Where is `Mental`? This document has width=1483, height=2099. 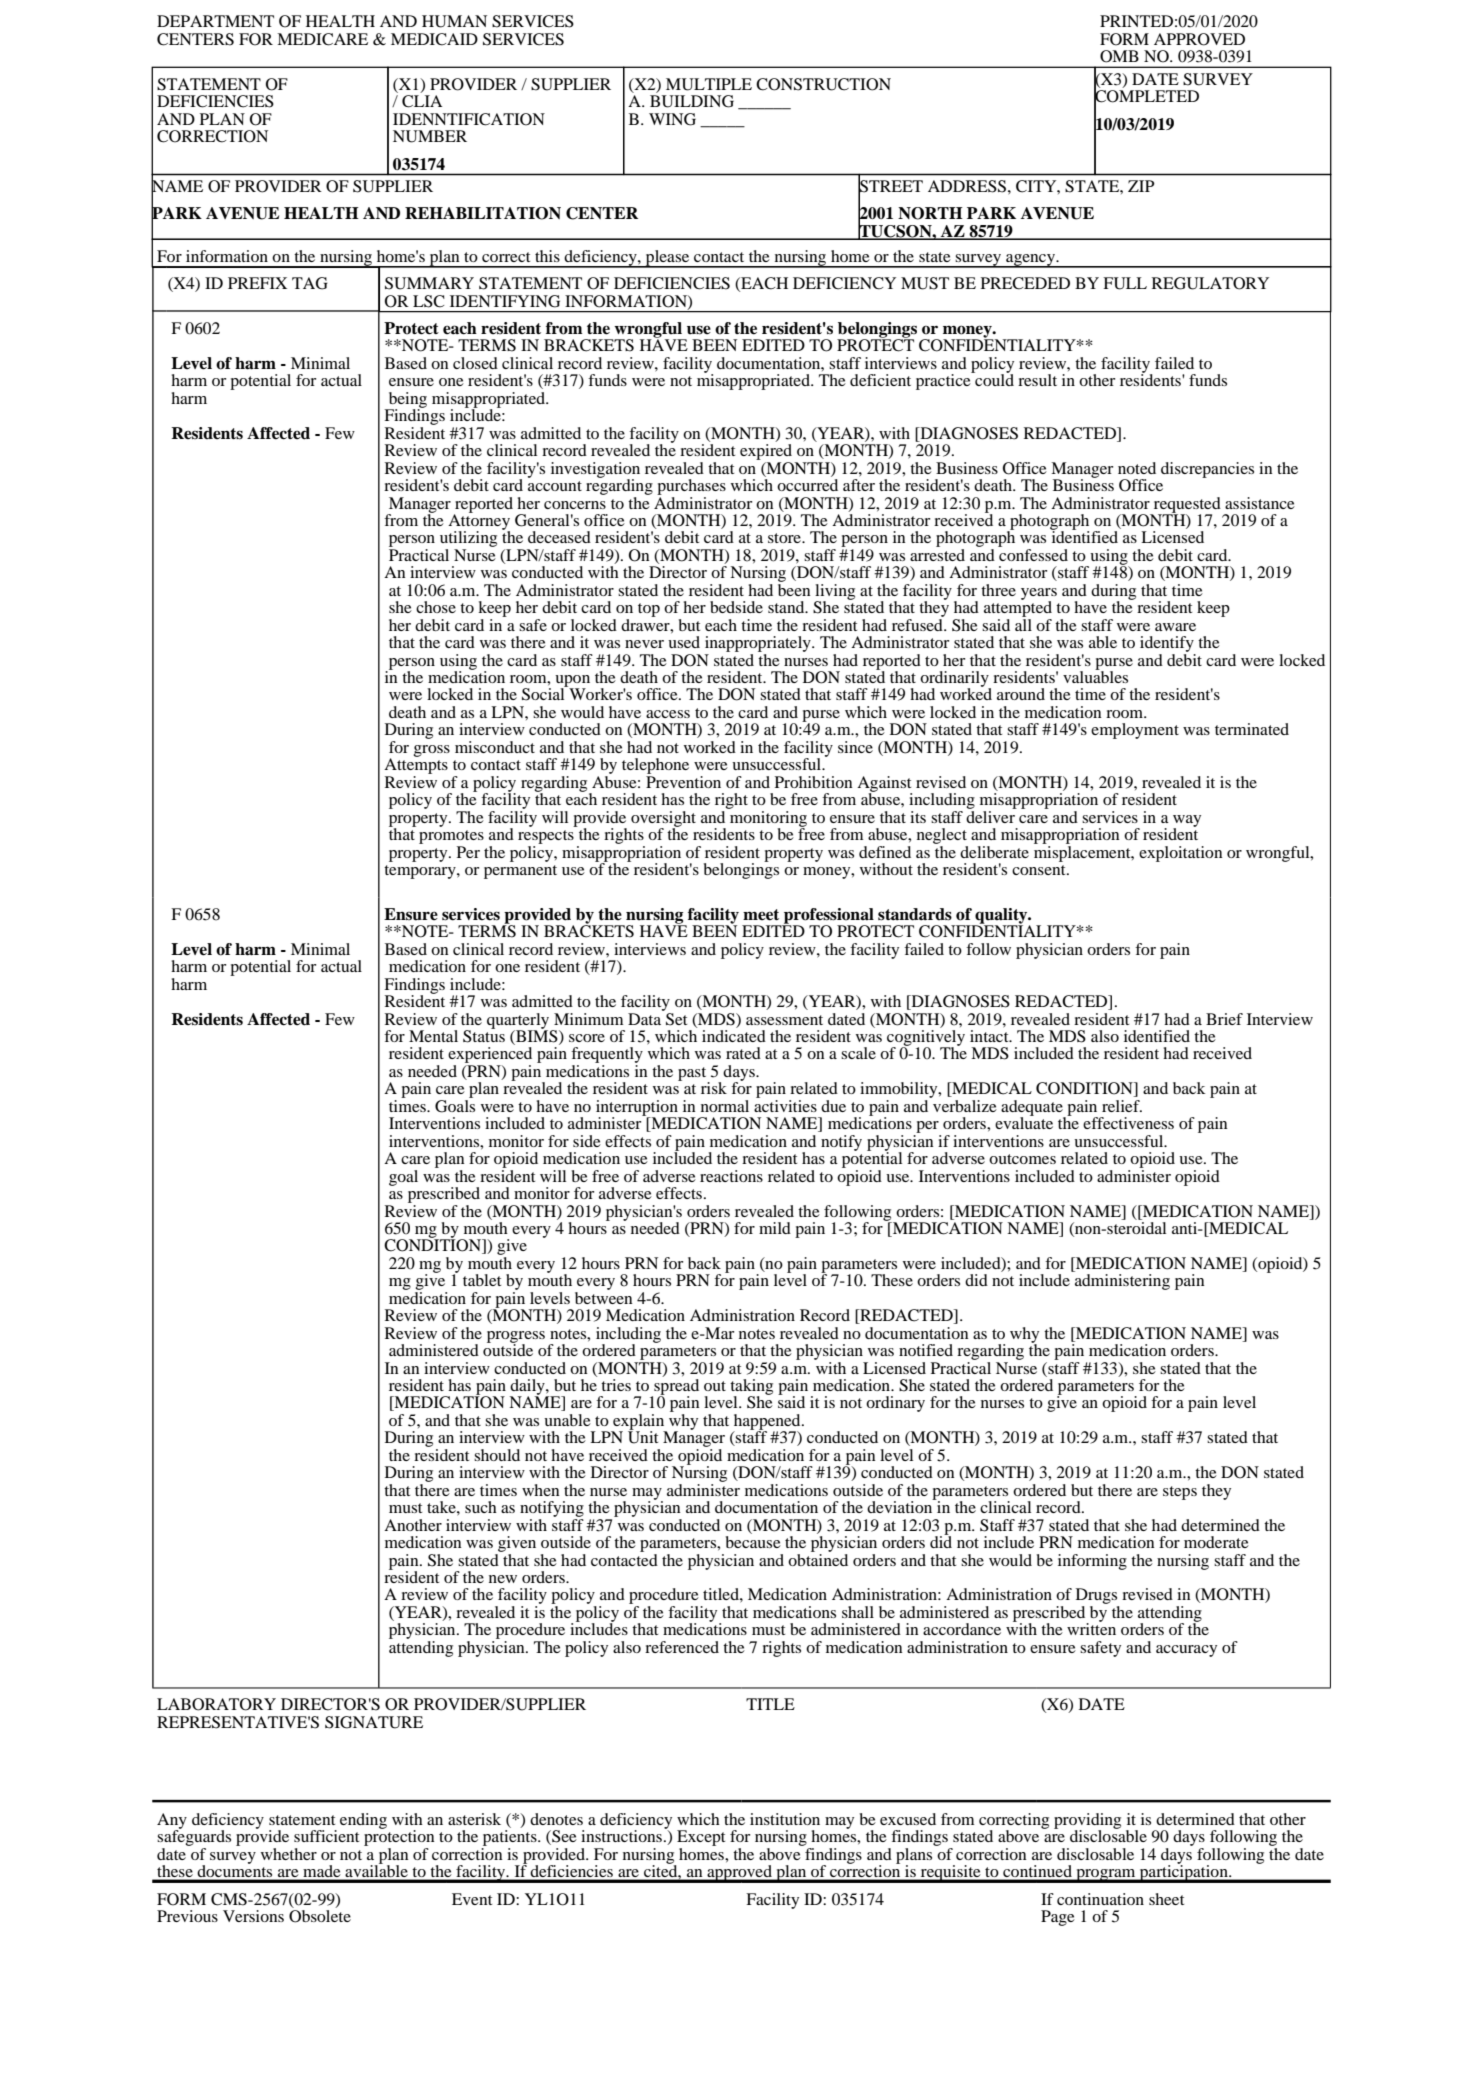 Mental is located at coordinates (433, 1036).
